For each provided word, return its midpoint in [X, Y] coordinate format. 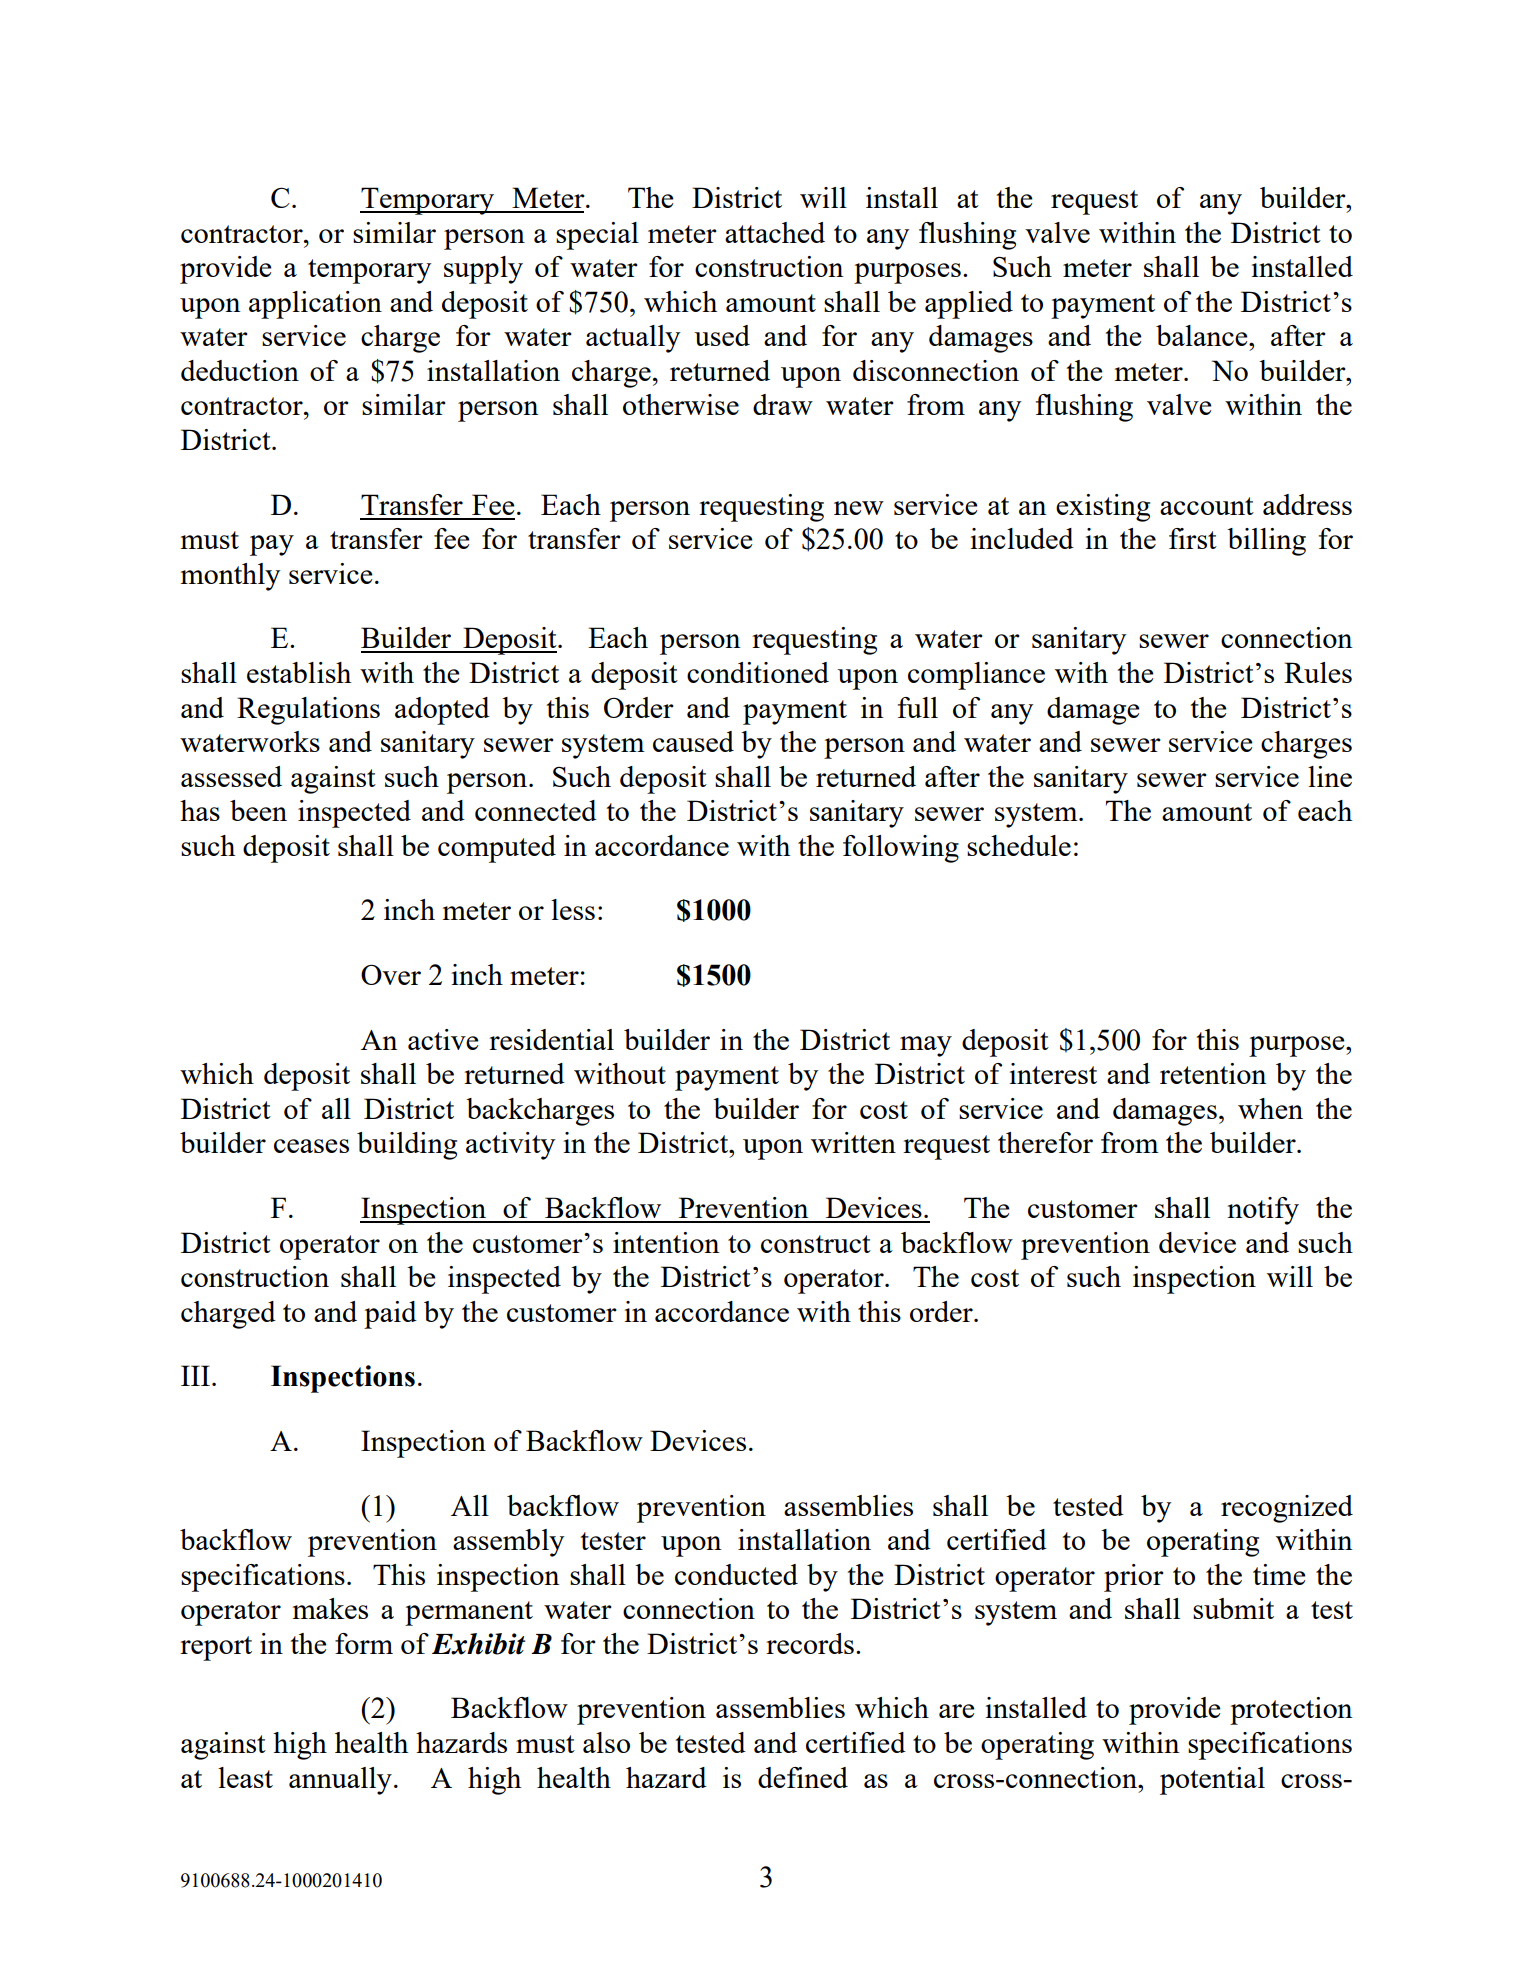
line [1330, 776]
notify [1263, 1211]
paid [390, 1315]
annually [340, 1781]
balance [1203, 335]
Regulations [308, 711]
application [315, 305]
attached [775, 232]
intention [666, 1242]
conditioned [758, 672]
